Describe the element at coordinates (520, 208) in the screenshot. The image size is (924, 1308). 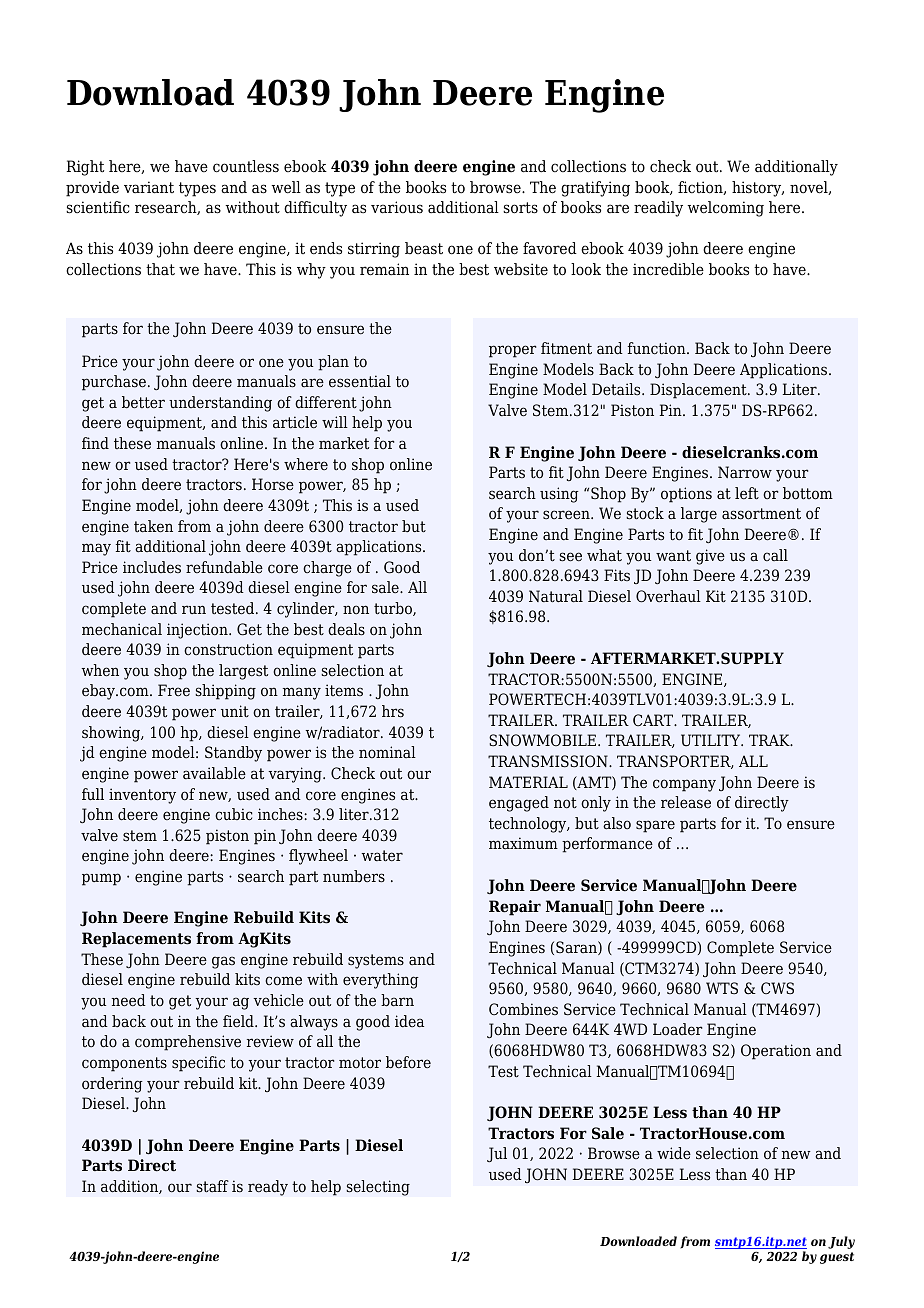
I see `sorts` at that location.
